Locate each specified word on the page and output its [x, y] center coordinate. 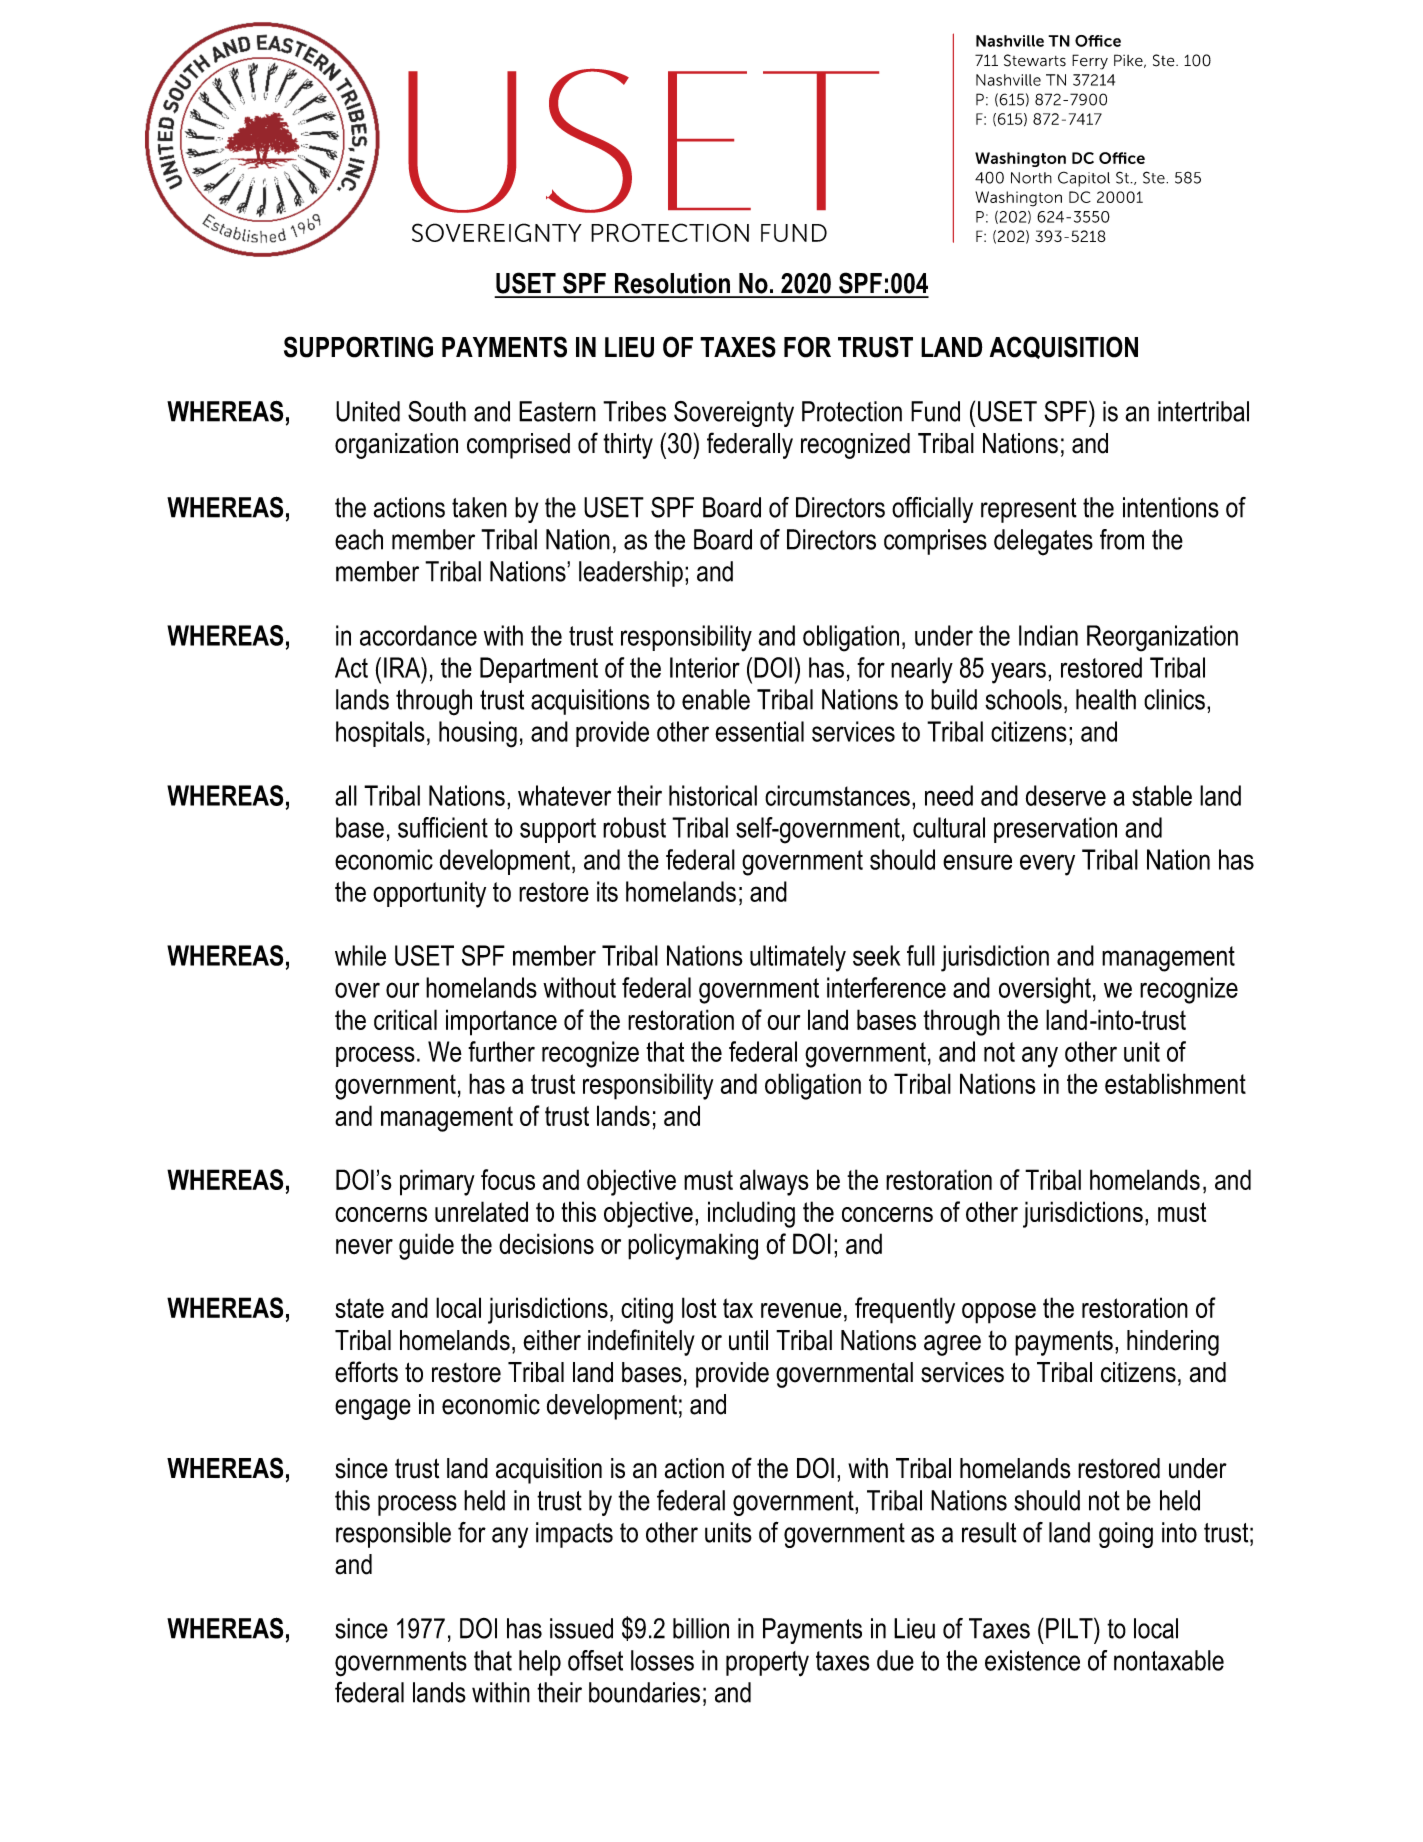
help [540, 1663]
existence [1032, 1660]
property [767, 1664]
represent [1029, 510]
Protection [852, 411]
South [437, 411]
